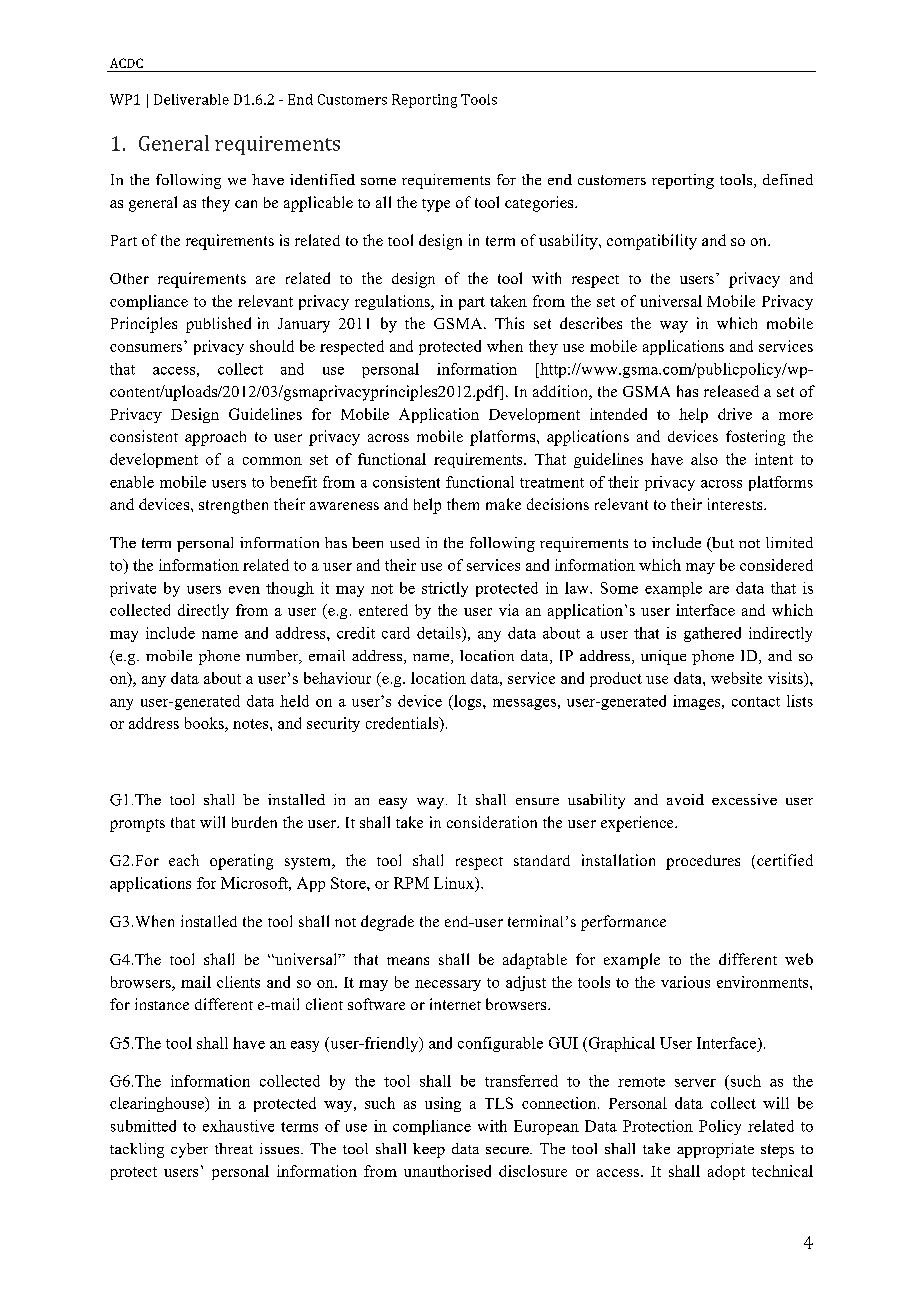  Describe the element at coordinates (189, 1150) in the document. I see `cyber` at that location.
